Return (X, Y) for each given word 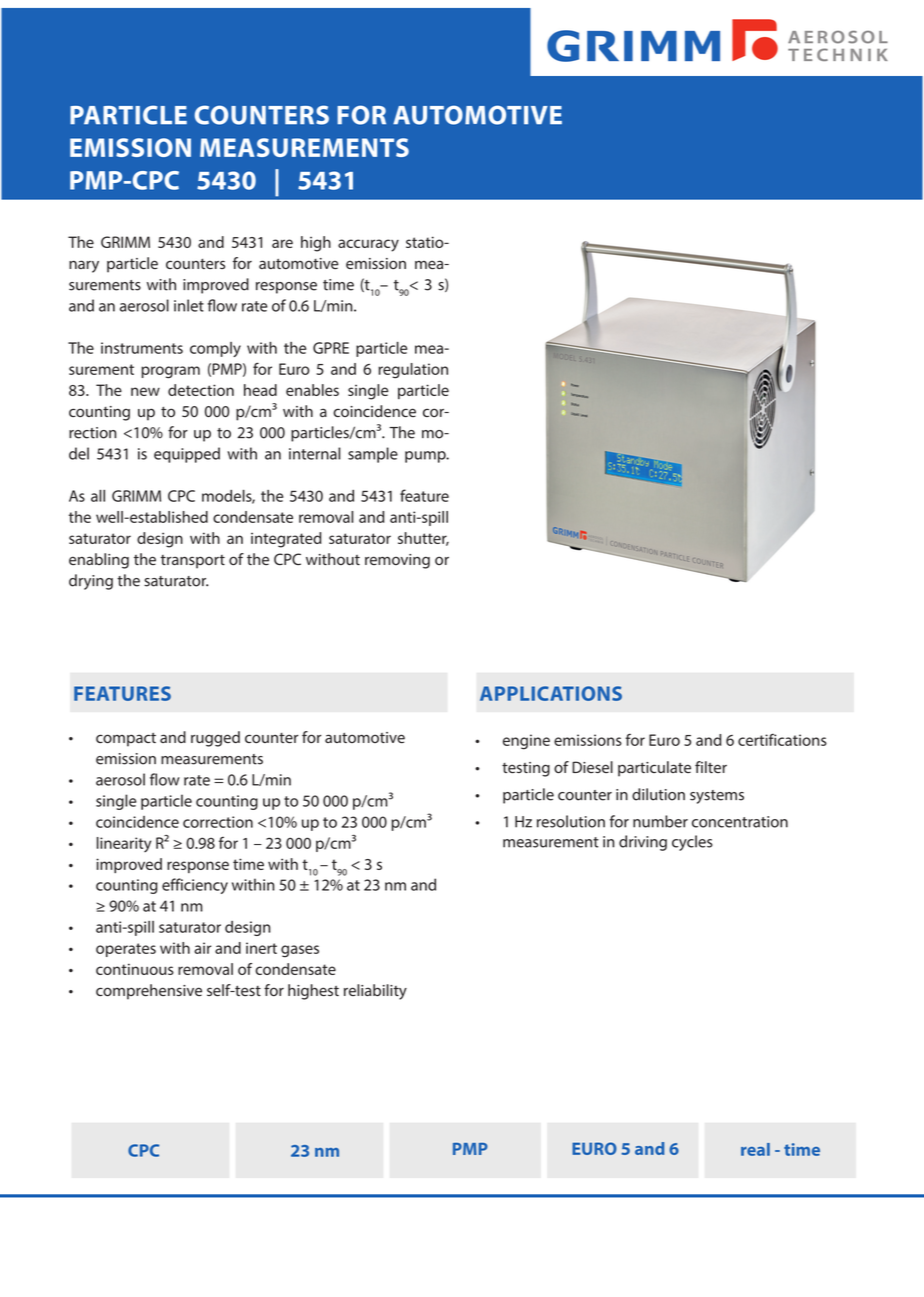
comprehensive (149, 992)
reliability (375, 992)
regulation (413, 371)
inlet (189, 305)
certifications (782, 739)
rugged (215, 739)
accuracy (368, 245)
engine (526, 742)
